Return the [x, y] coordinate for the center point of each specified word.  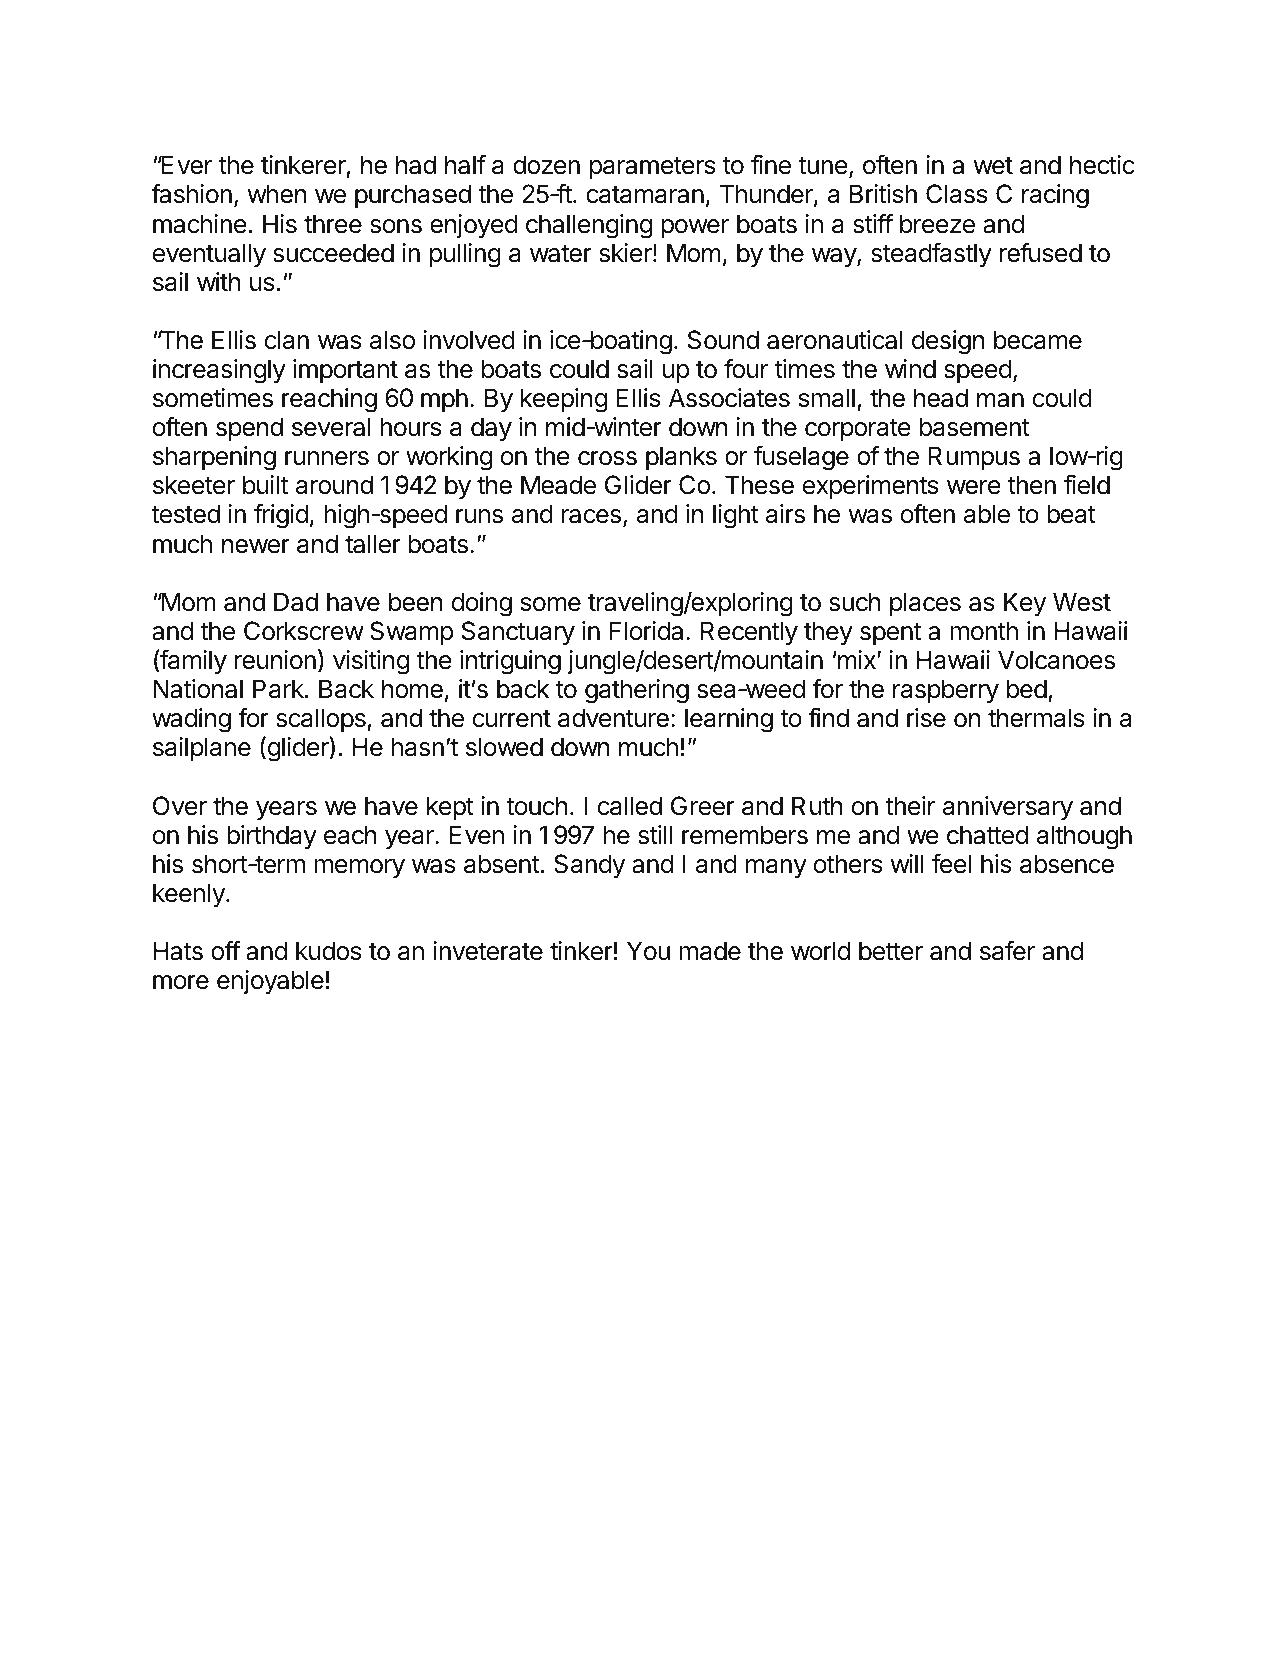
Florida [646, 631]
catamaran [645, 195]
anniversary [1008, 808]
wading [191, 720]
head [941, 398]
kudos [329, 951]
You [648, 951]
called [630, 806]
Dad [296, 602]
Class [957, 194]
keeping [564, 400]
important [345, 371]
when [277, 194]
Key [1025, 604]
